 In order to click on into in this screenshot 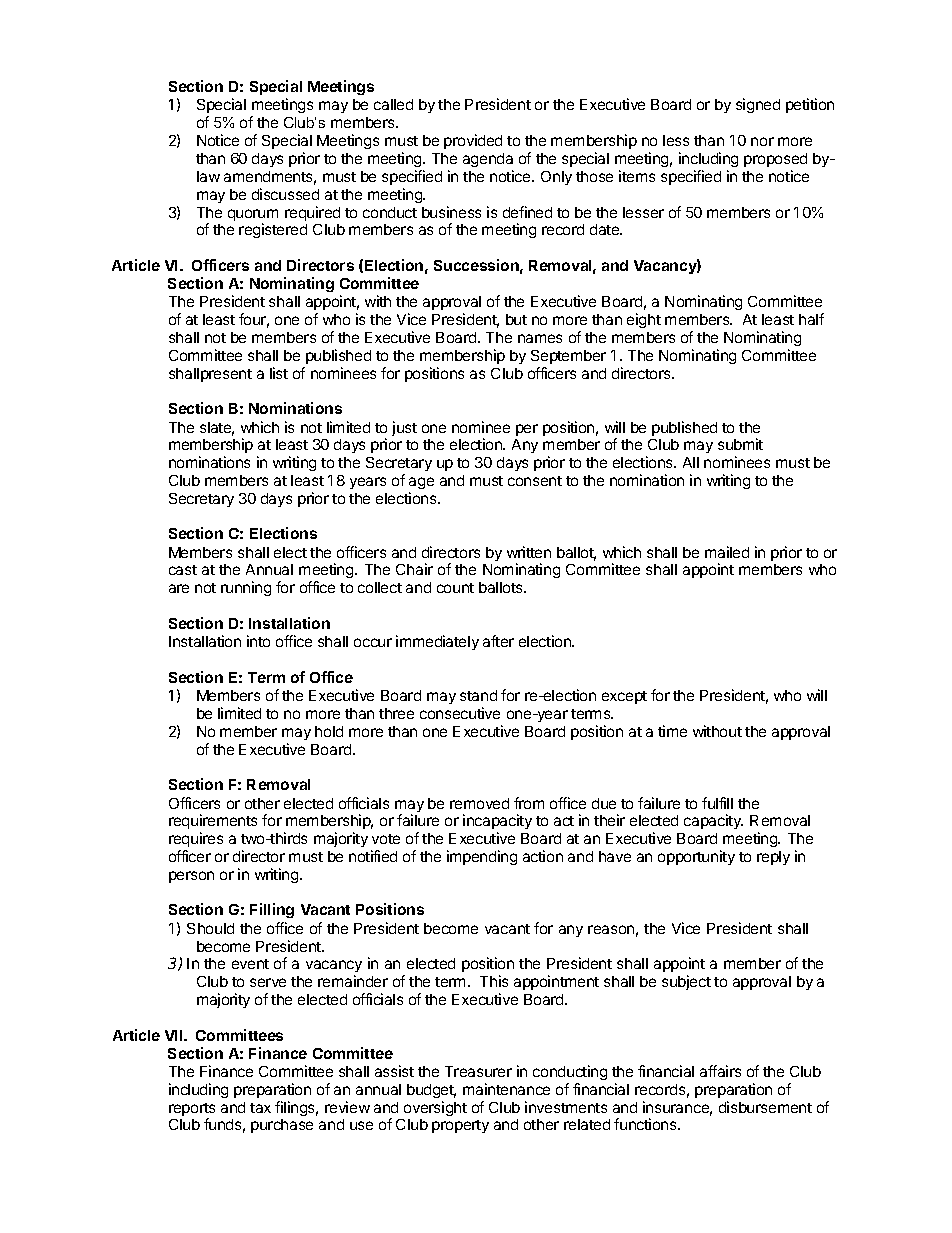, I will do `click(258, 641)`.
